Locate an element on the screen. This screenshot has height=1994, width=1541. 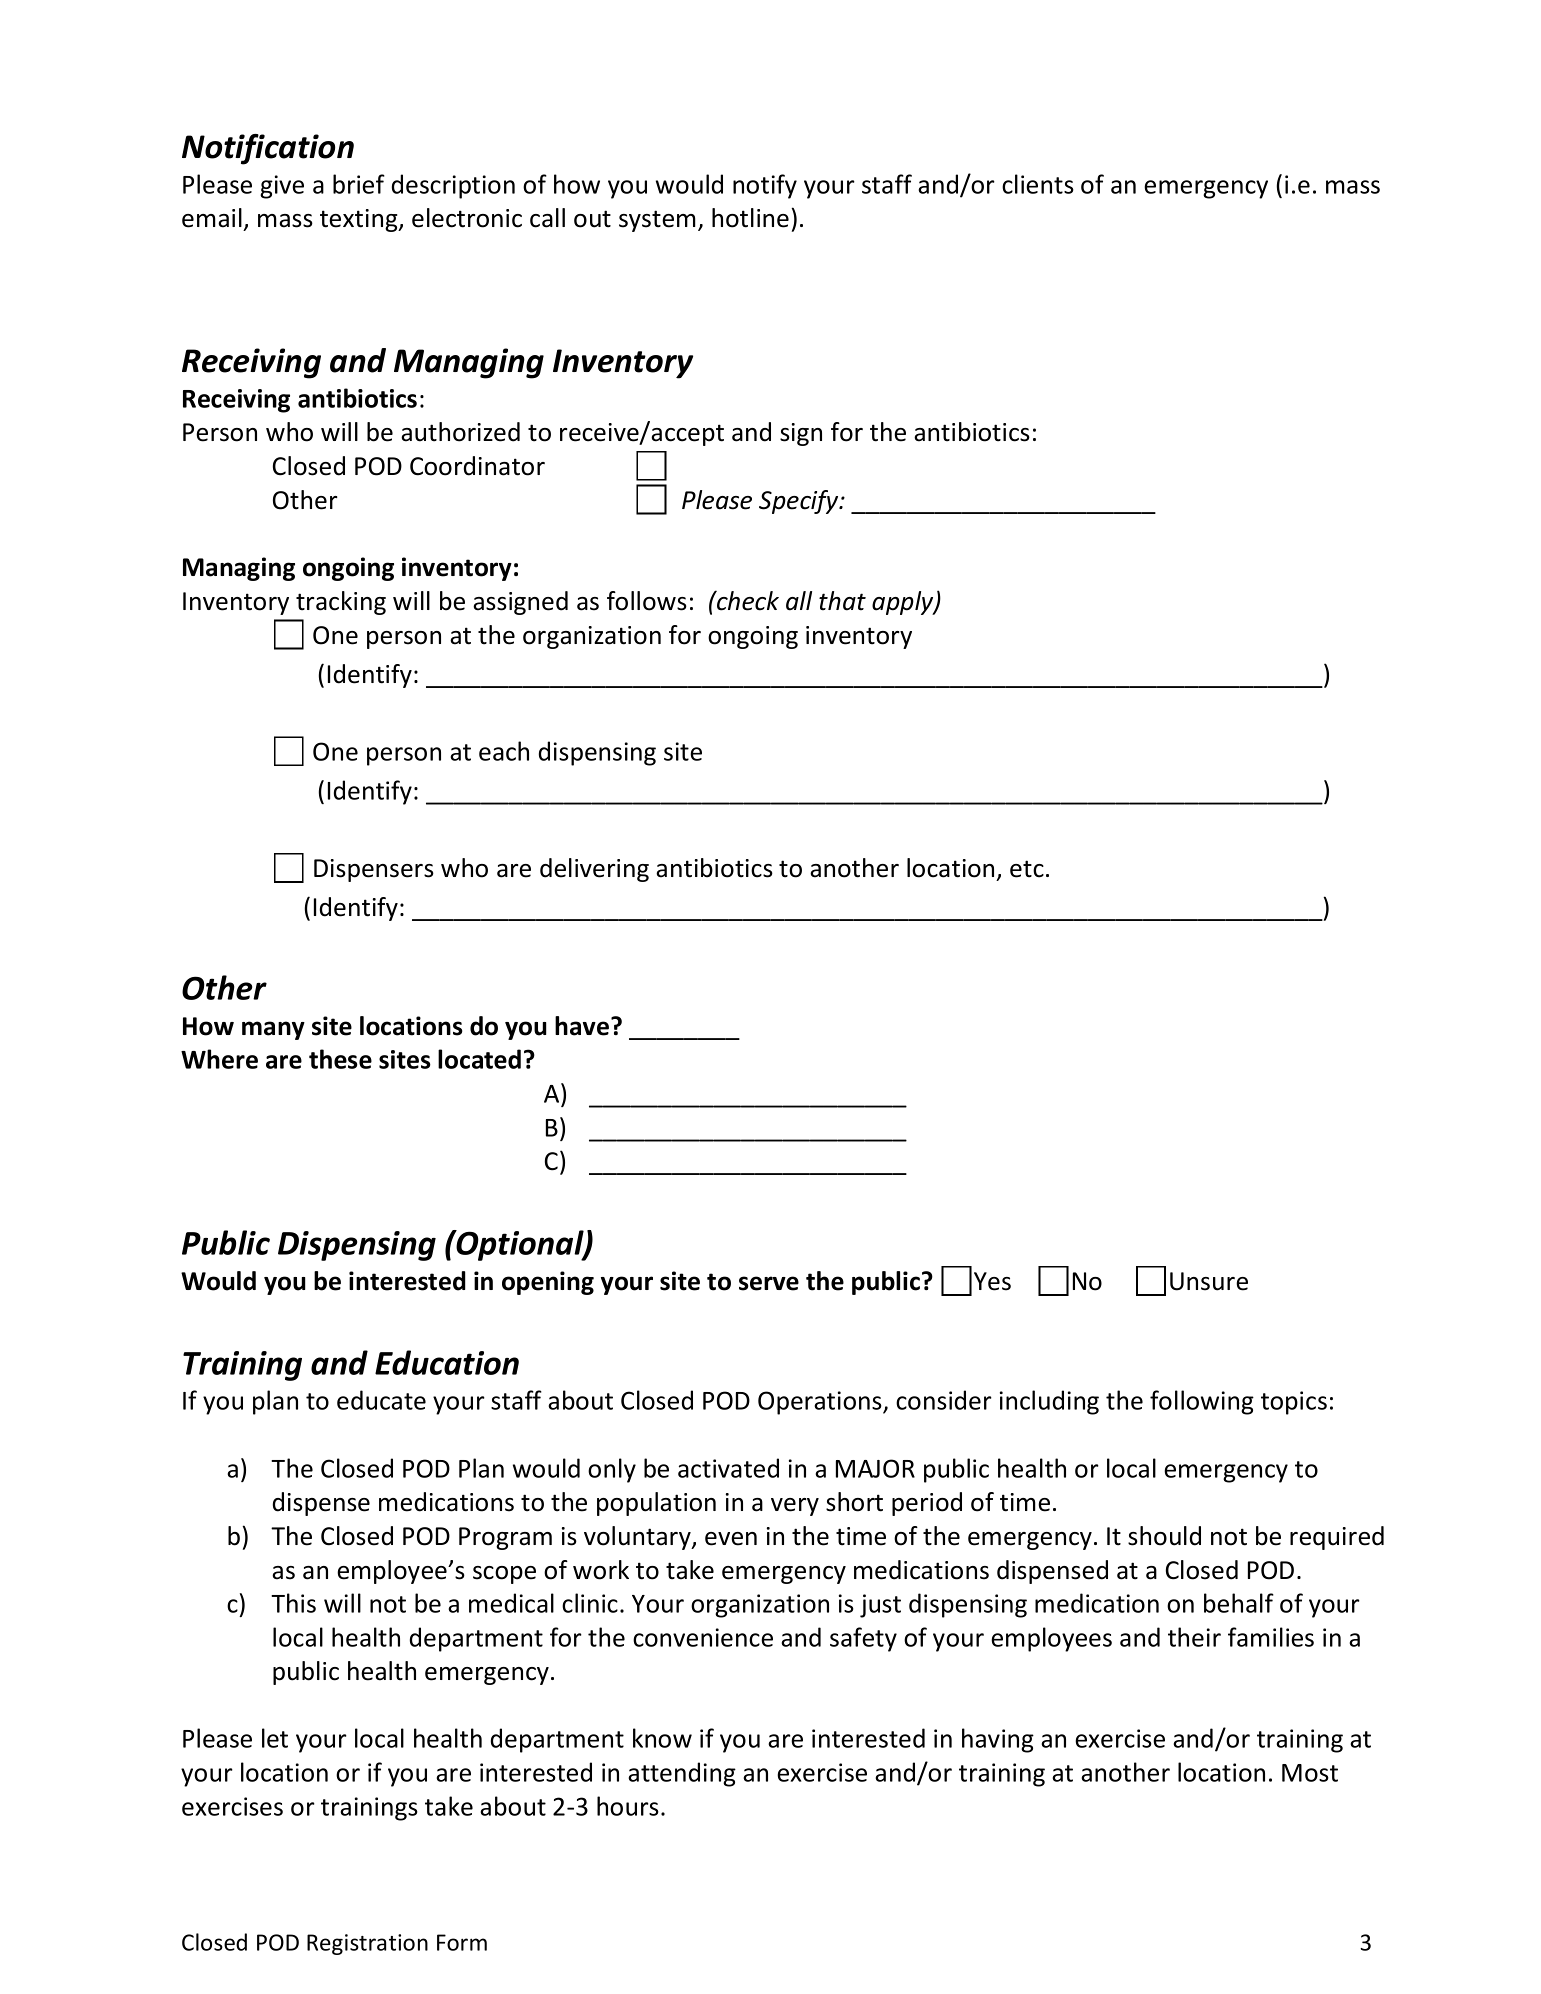
texting is located at coordinates (360, 220).
